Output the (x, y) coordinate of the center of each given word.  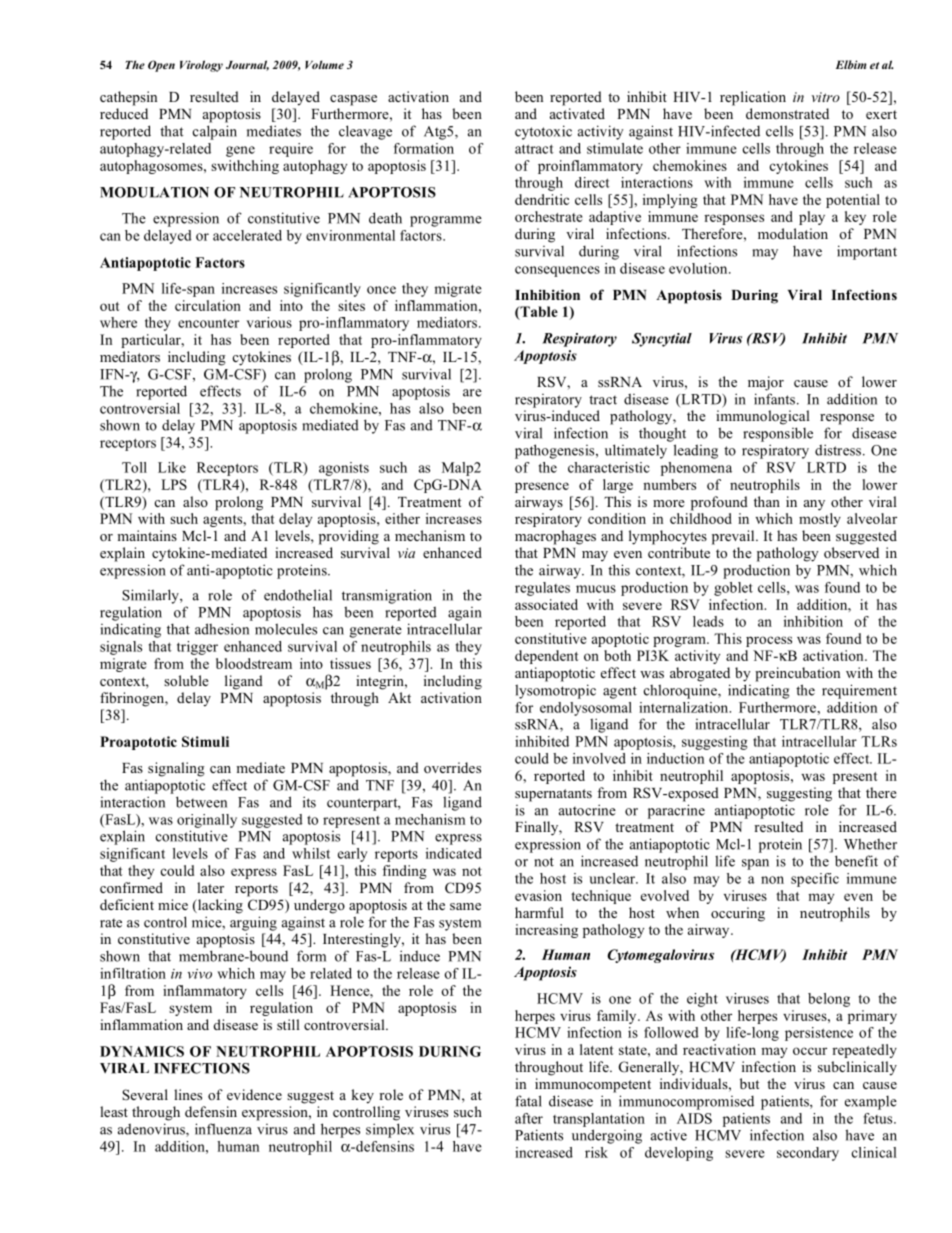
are (472, 393)
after (529, 1118)
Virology (201, 66)
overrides (452, 767)
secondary (808, 1154)
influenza (223, 1129)
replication (753, 98)
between (201, 802)
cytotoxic (543, 132)
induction (675, 758)
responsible (778, 434)
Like (172, 467)
